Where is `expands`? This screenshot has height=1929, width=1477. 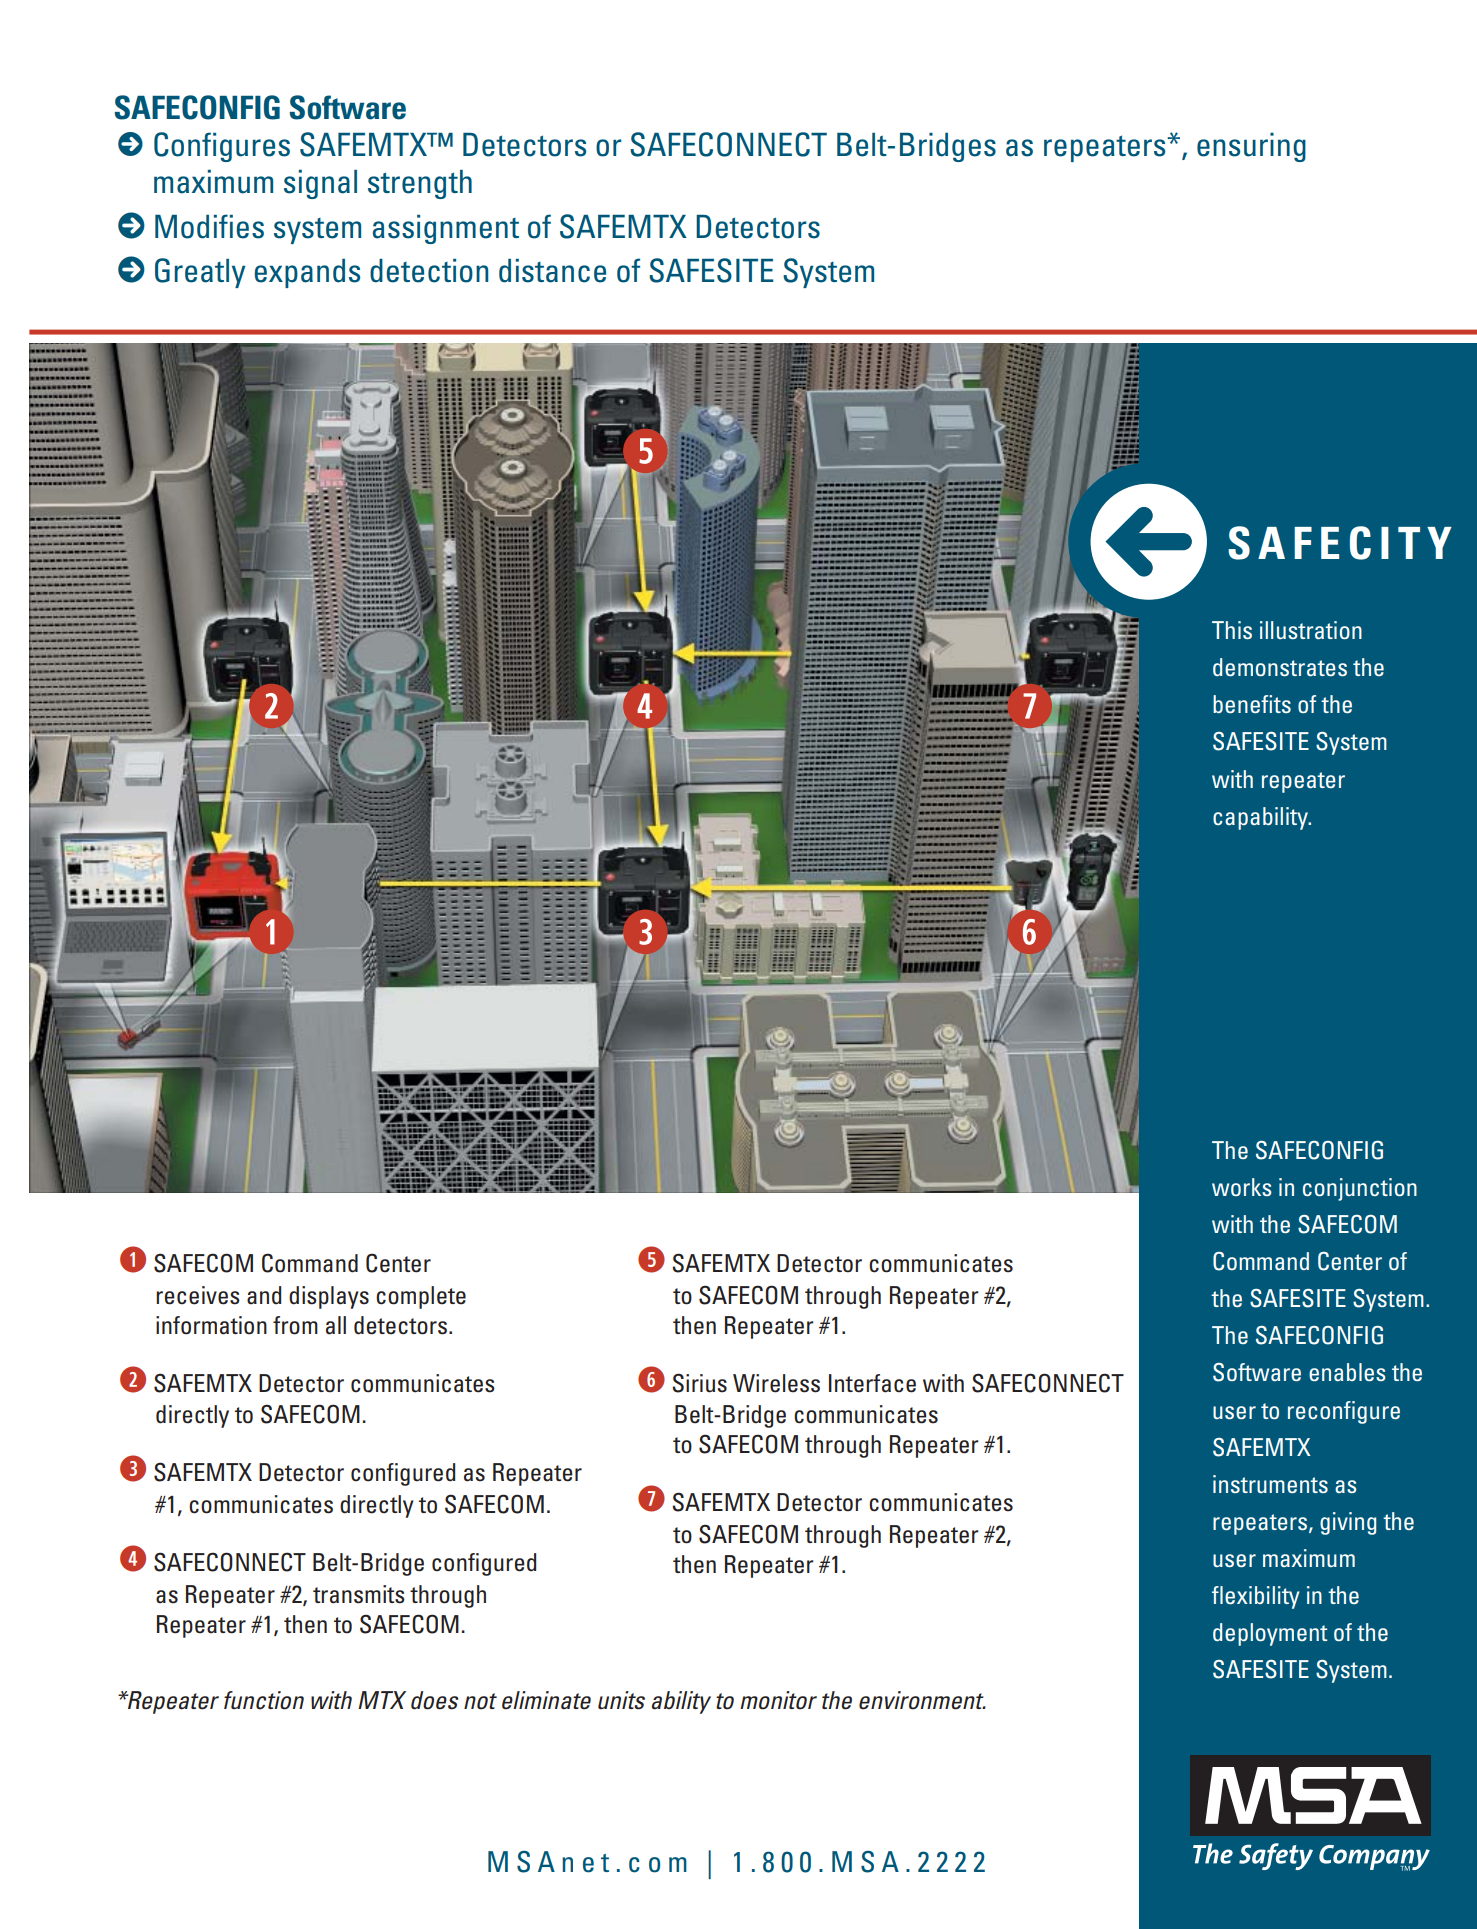
expands is located at coordinates (307, 273).
